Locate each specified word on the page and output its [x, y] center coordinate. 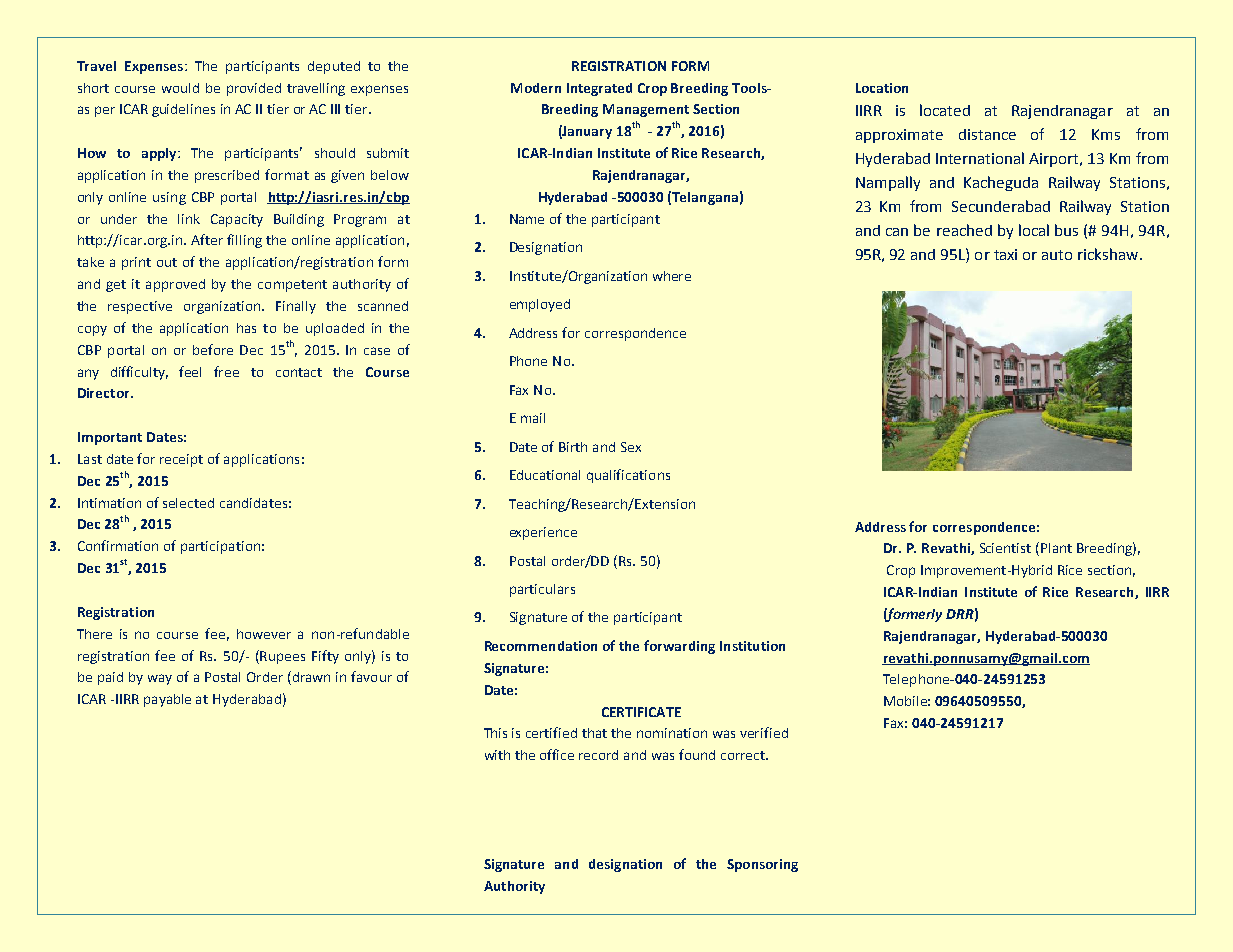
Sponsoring [762, 865]
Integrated [599, 89]
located [945, 110]
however [264, 634]
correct [744, 755]
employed [540, 305]
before [213, 349]
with [497, 755]
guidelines [183, 110]
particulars [542, 590]
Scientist [1005, 548]
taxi [1005, 254]
